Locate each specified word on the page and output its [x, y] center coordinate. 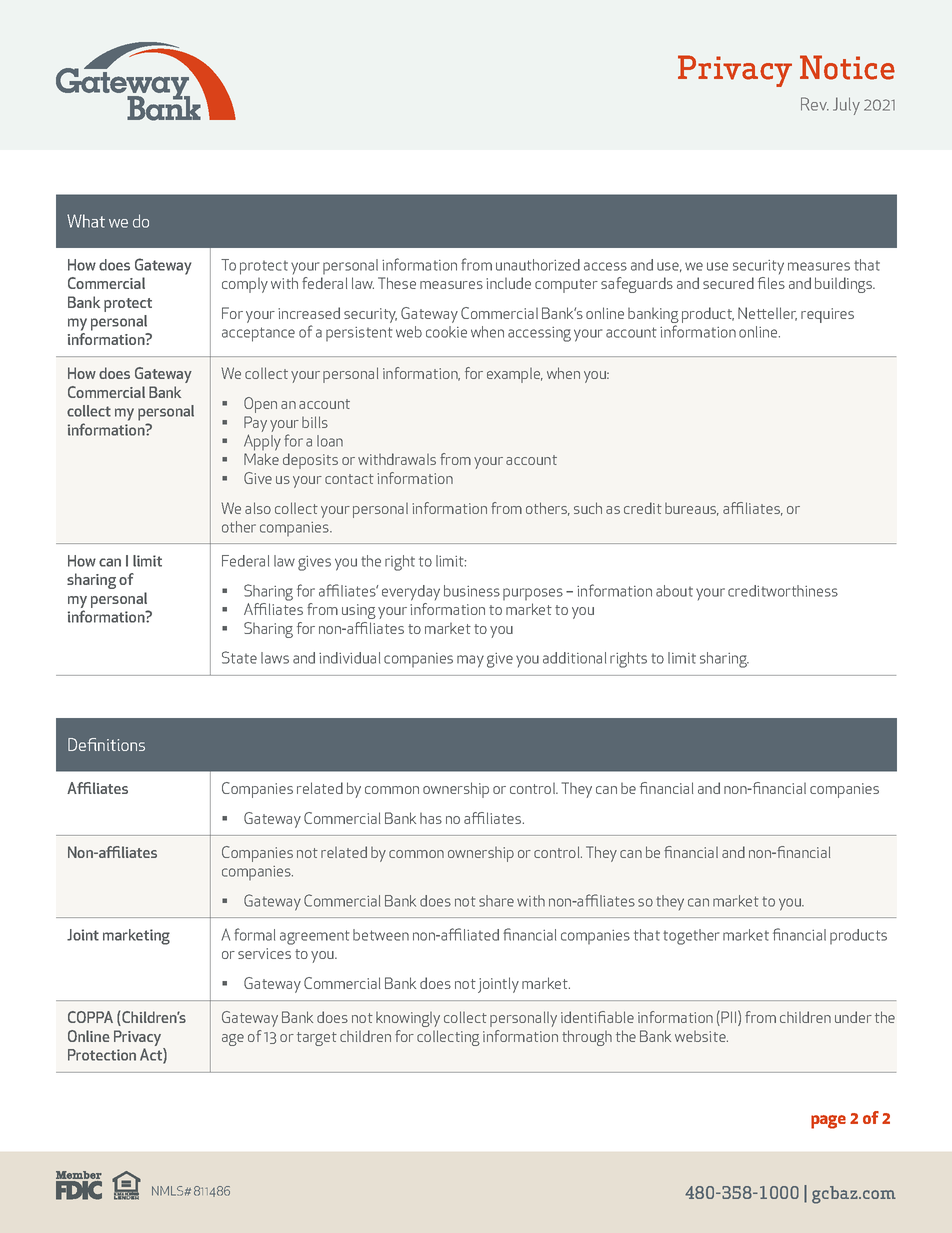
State [239, 657]
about [674, 591]
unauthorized [538, 265]
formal [254, 934]
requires [827, 315]
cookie [446, 332]
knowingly [408, 1019]
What [86, 221]
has [431, 818]
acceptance [258, 334]
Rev [815, 104]
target [317, 1039]
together [691, 937]
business [472, 591]
